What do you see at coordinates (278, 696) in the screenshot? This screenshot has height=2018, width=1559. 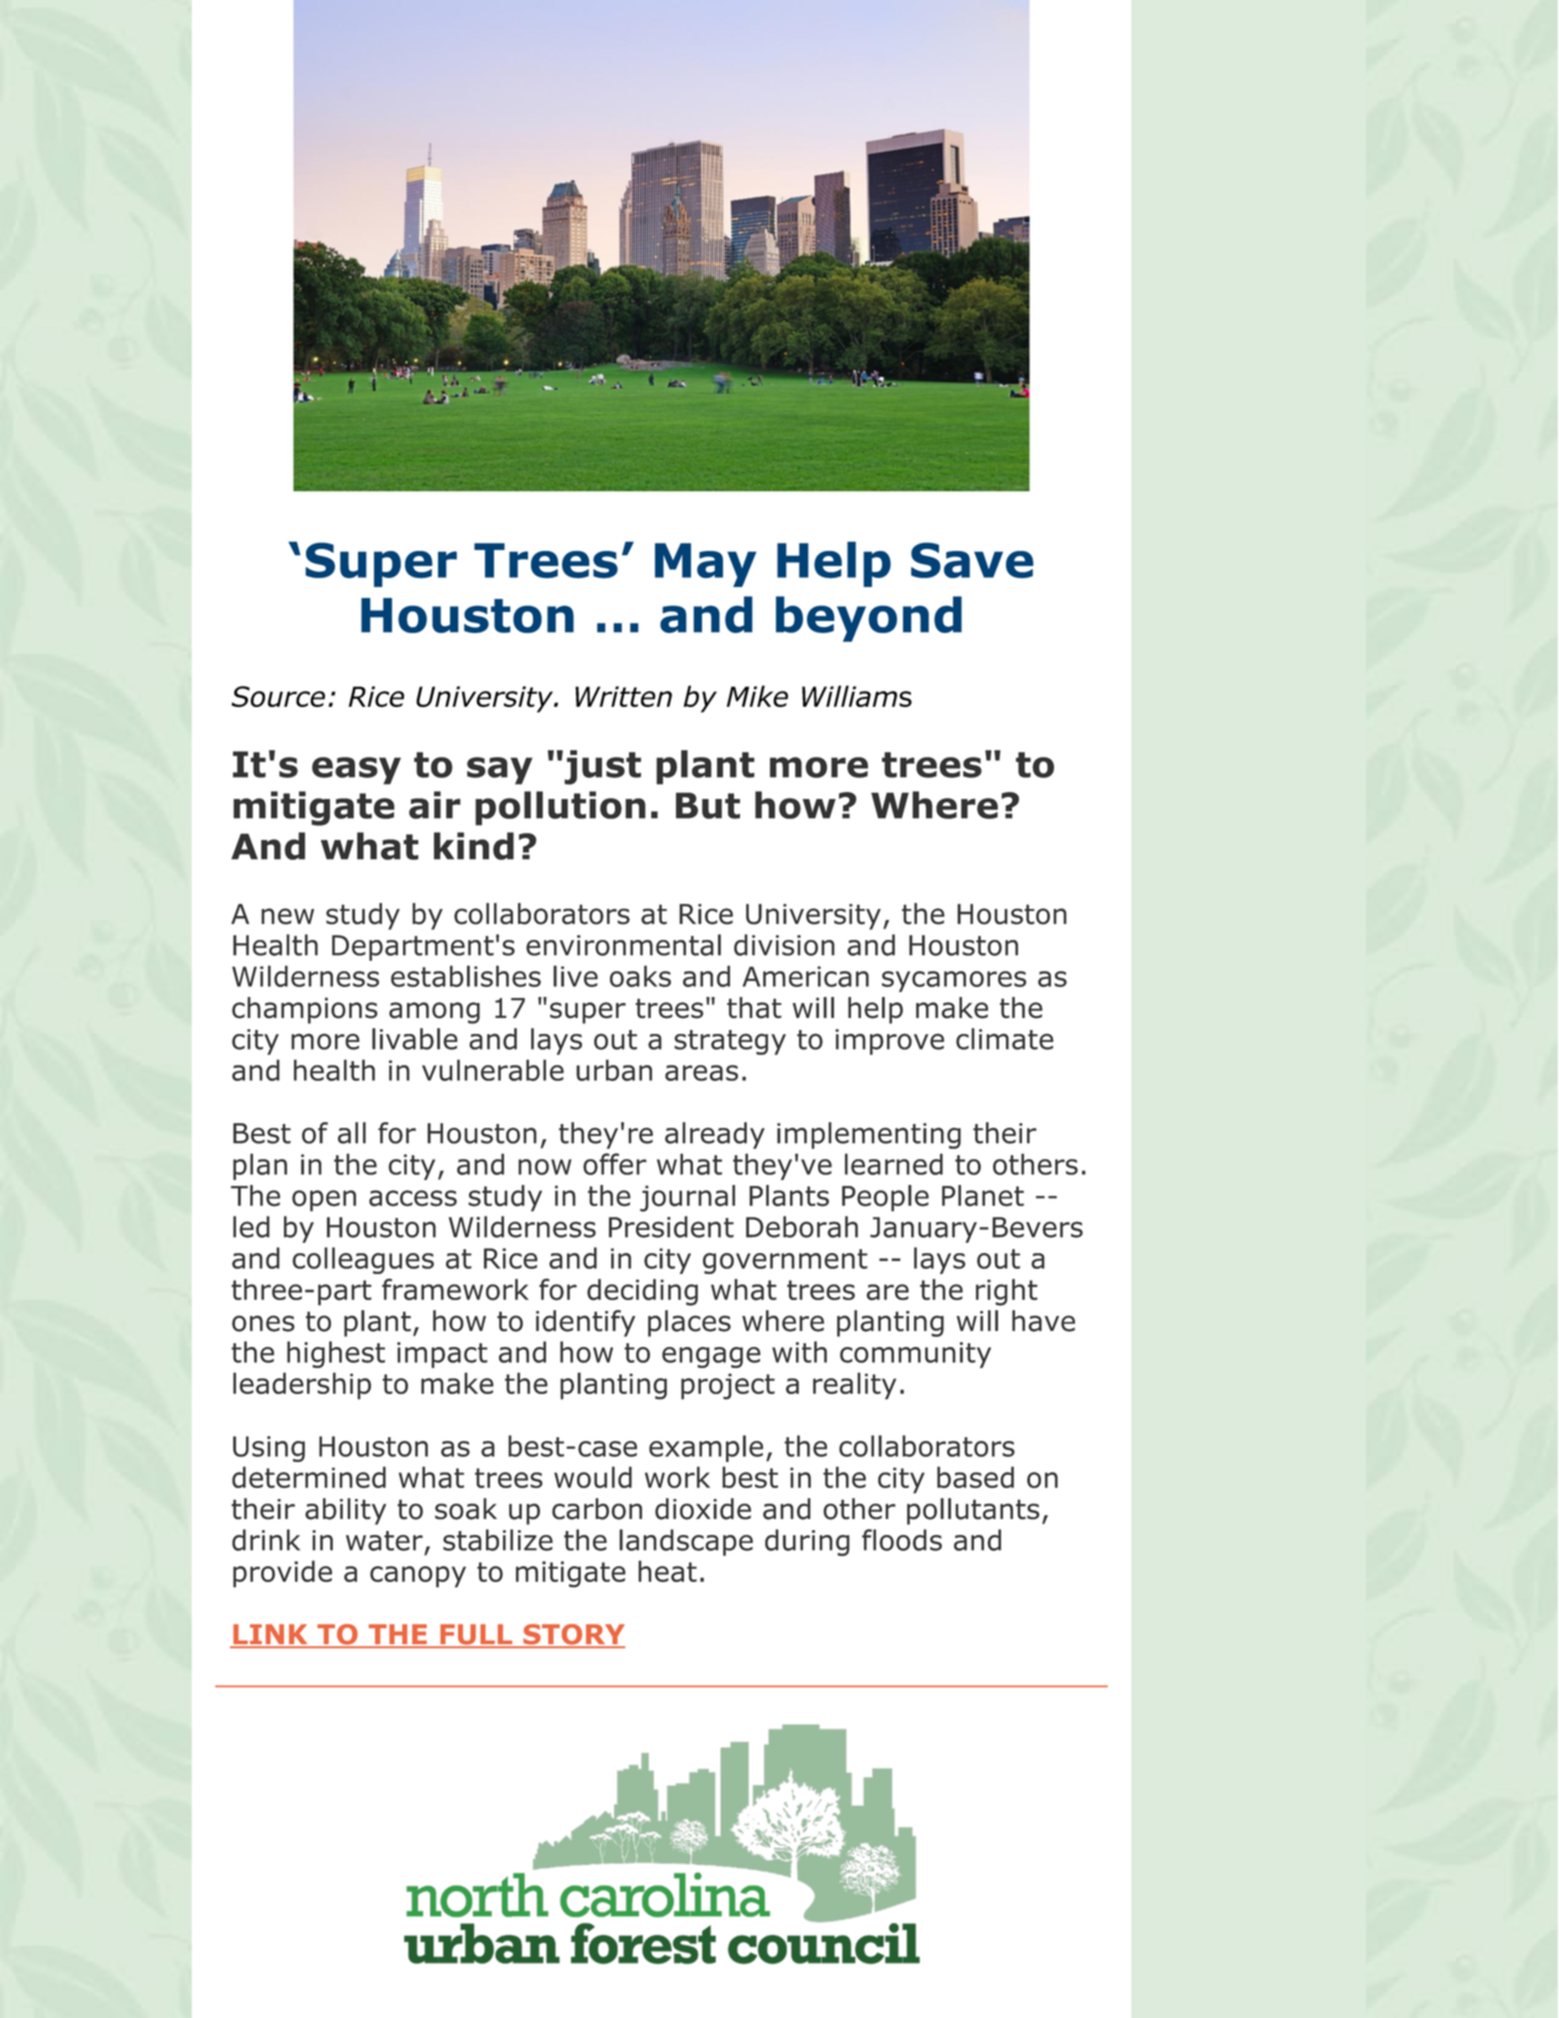 I see `Source` at bounding box center [278, 696].
